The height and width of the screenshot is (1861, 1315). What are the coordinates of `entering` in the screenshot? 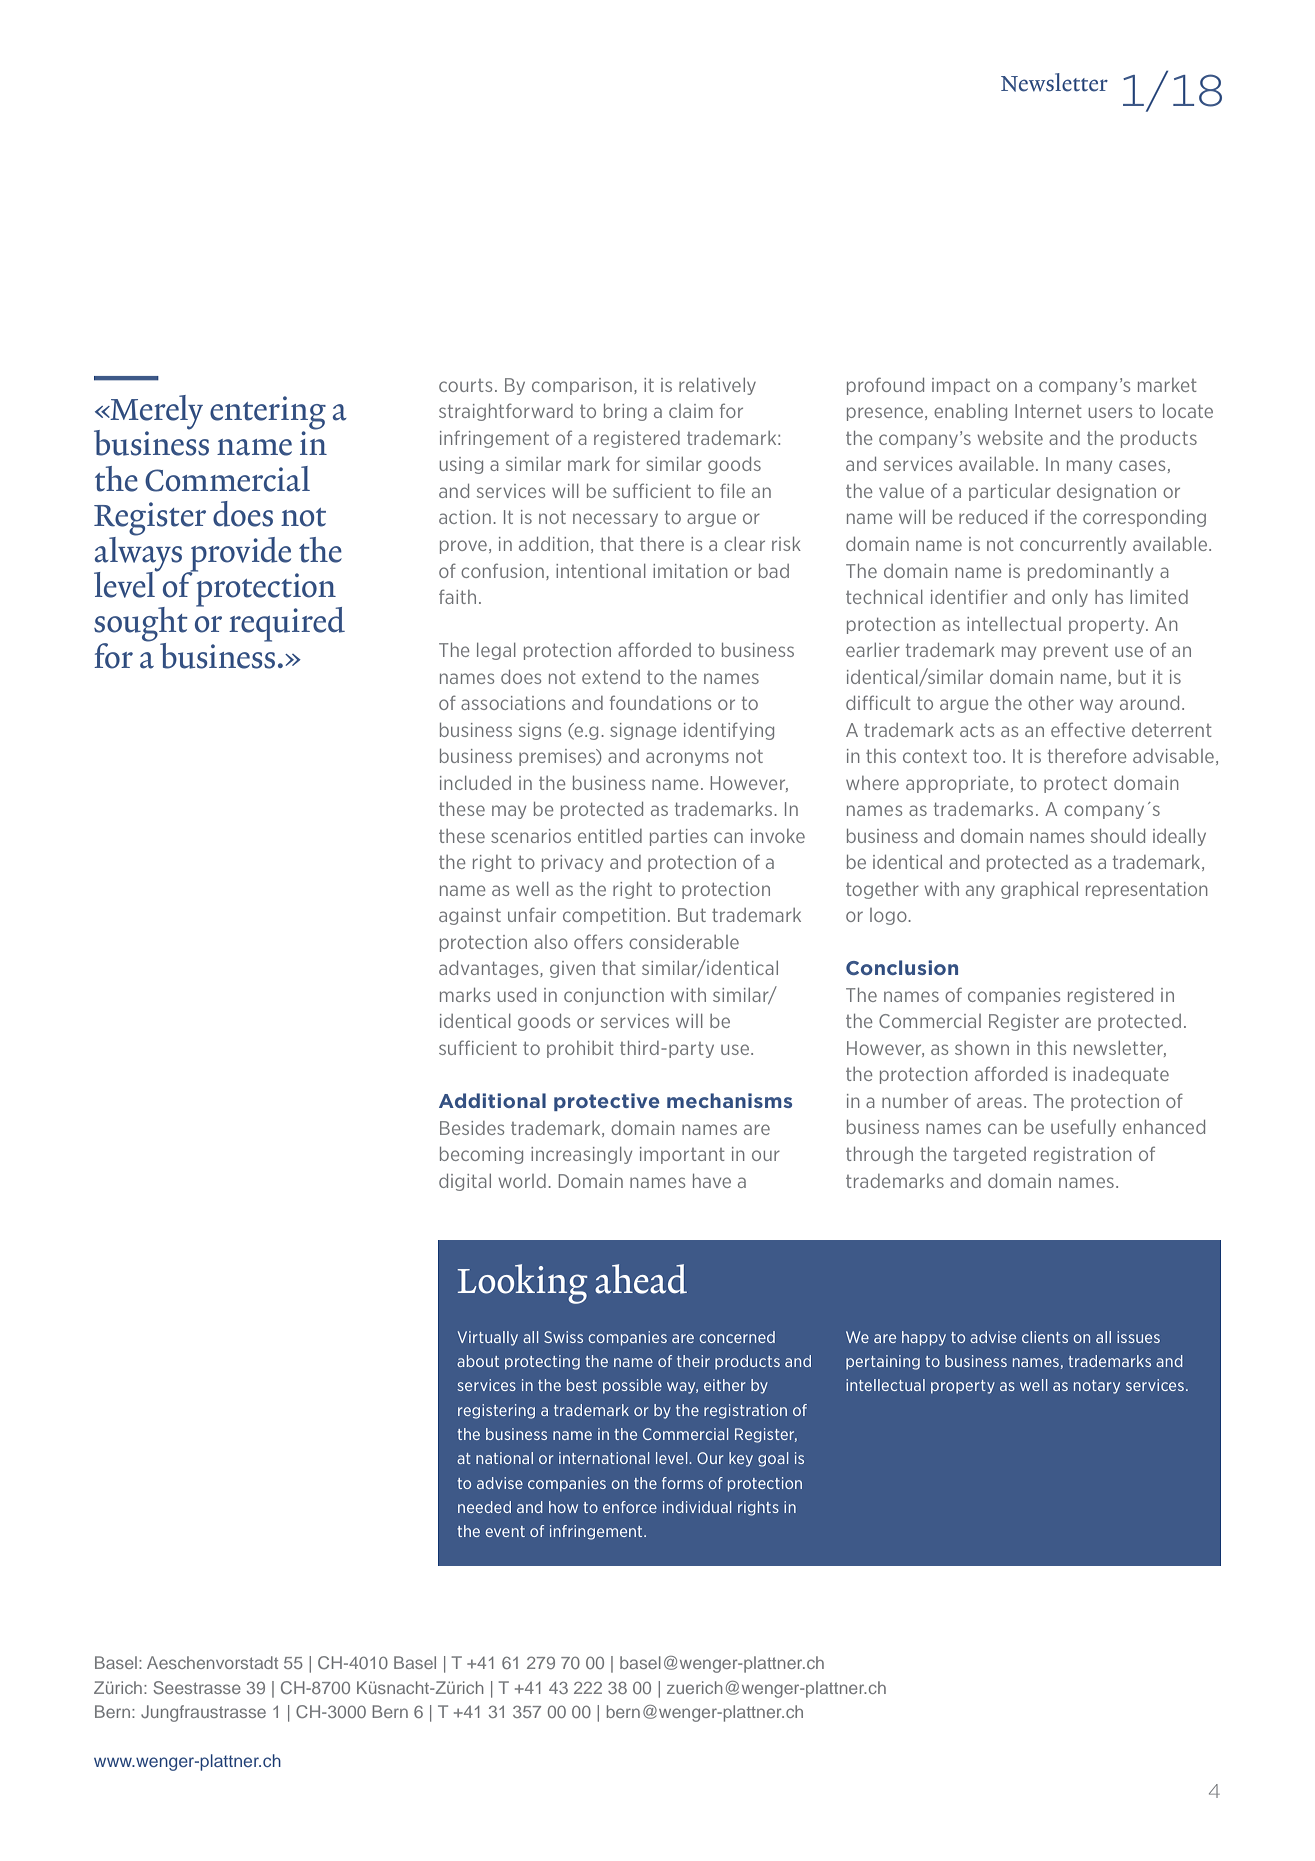 It's located at (268, 414).
